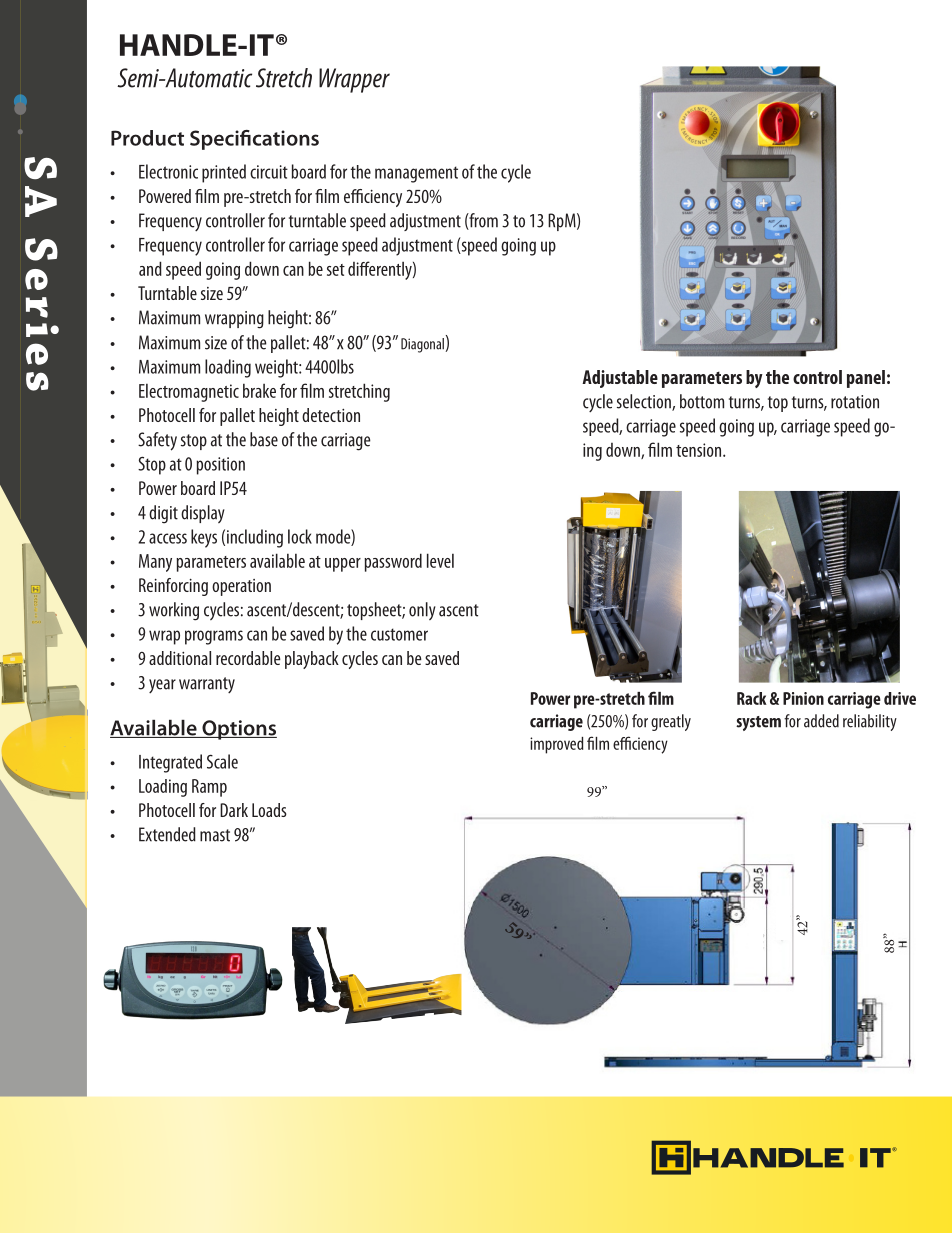 The height and width of the screenshot is (1233, 952). What do you see at coordinates (803, 698) in the screenshot?
I see `Pinion` at bounding box center [803, 698].
